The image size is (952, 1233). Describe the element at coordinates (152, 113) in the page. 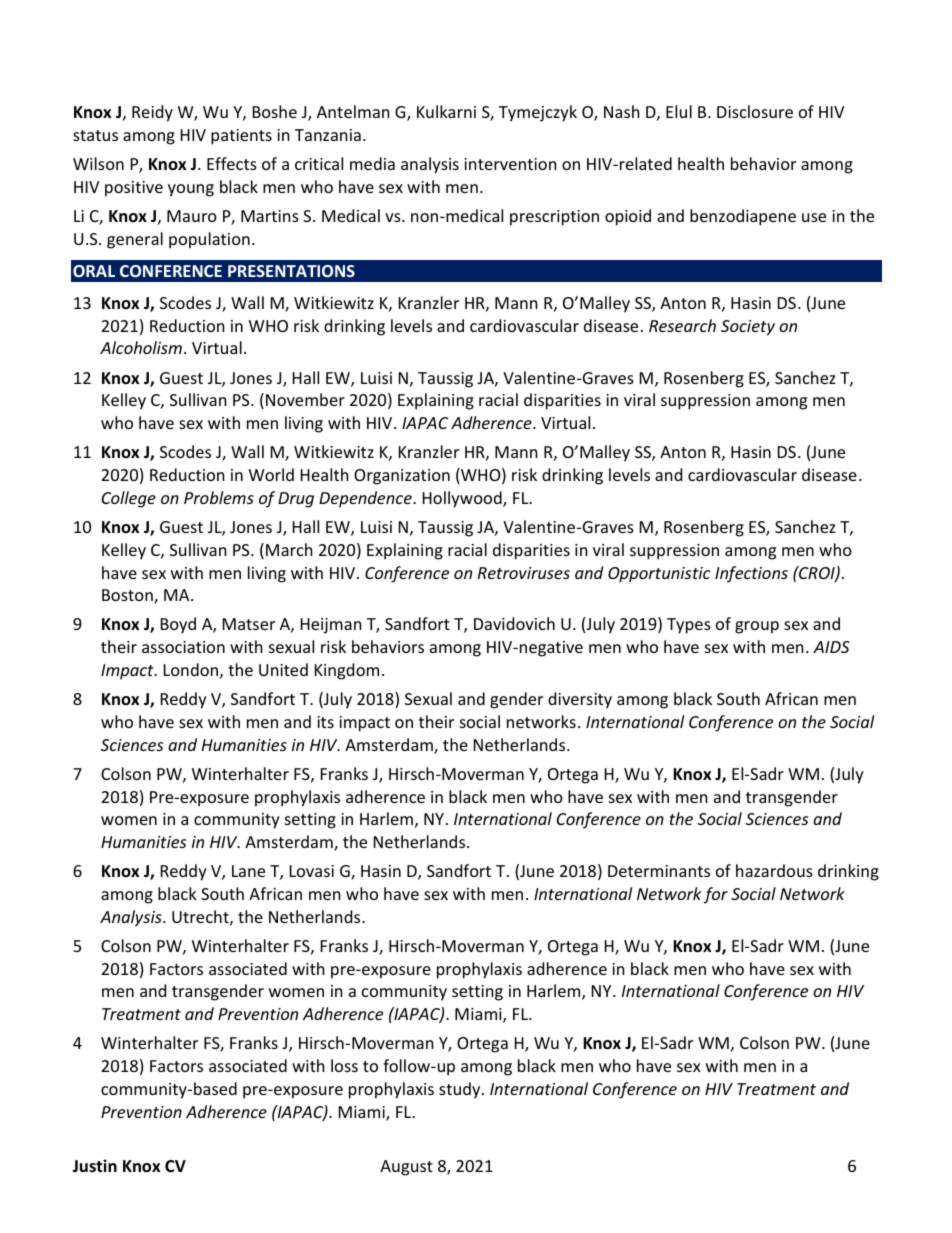

I see `Reidy` at that location.
